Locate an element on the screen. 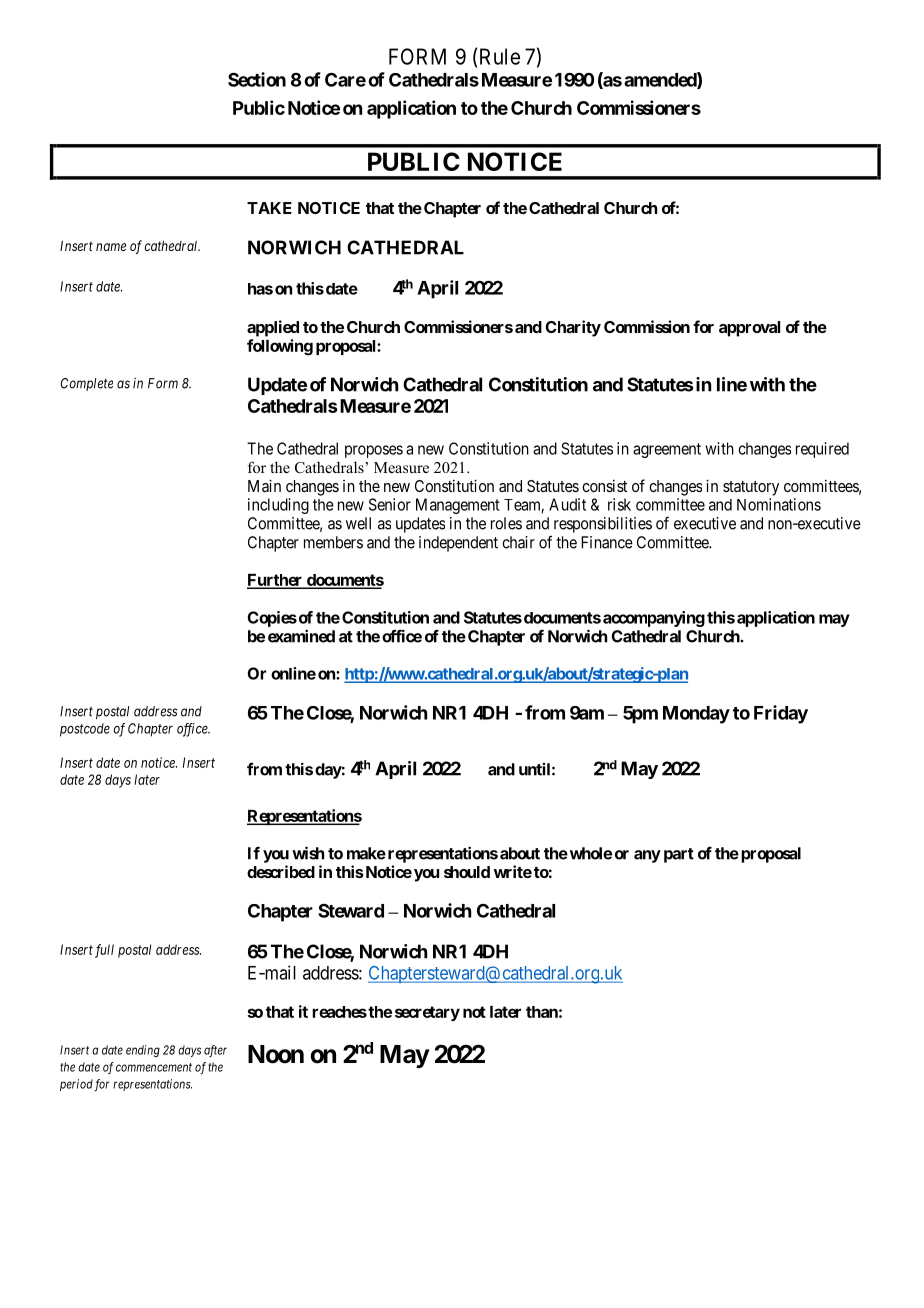  Further is located at coordinates (276, 581).
